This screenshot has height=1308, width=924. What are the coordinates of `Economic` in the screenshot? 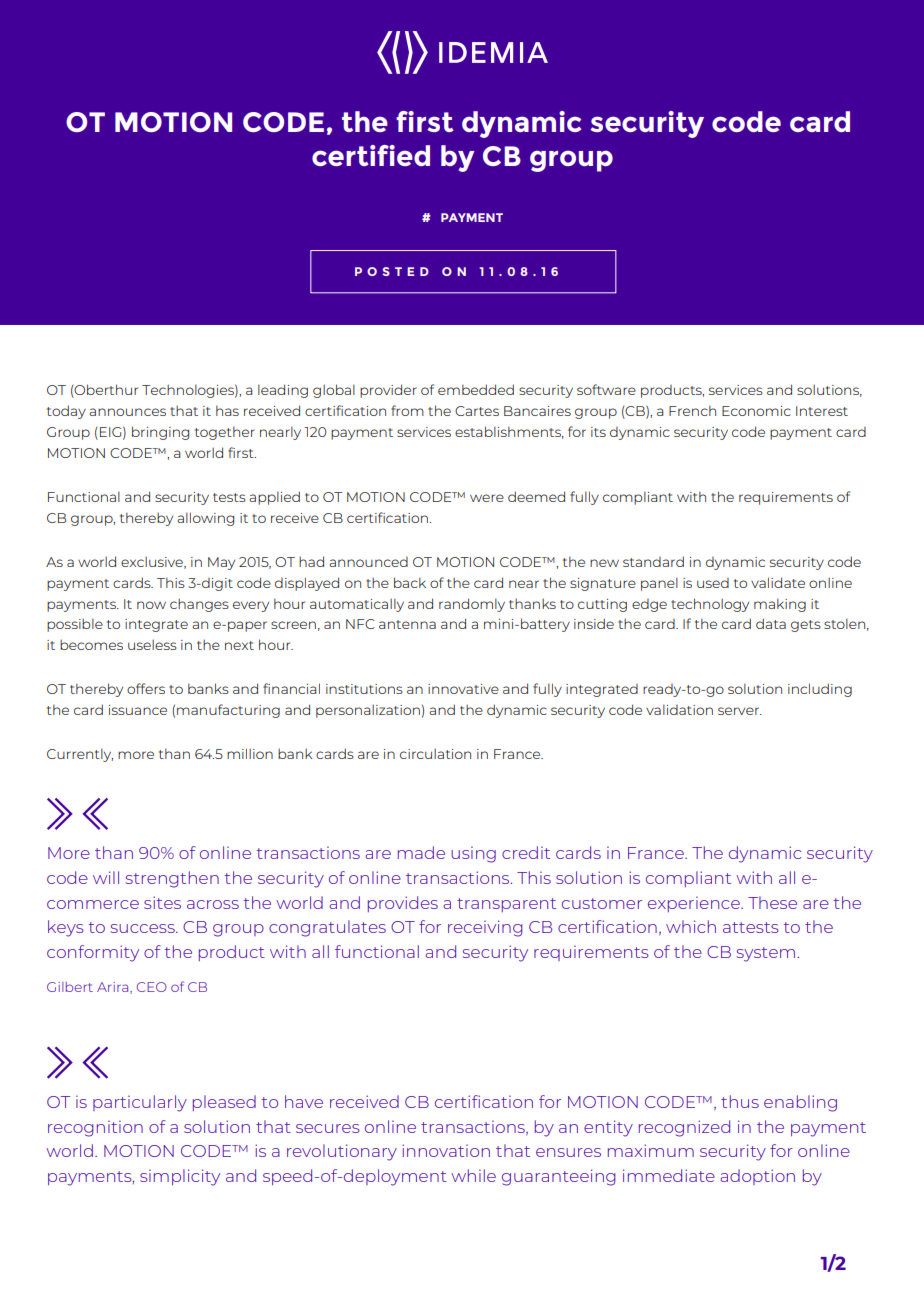 It's located at (756, 411).
